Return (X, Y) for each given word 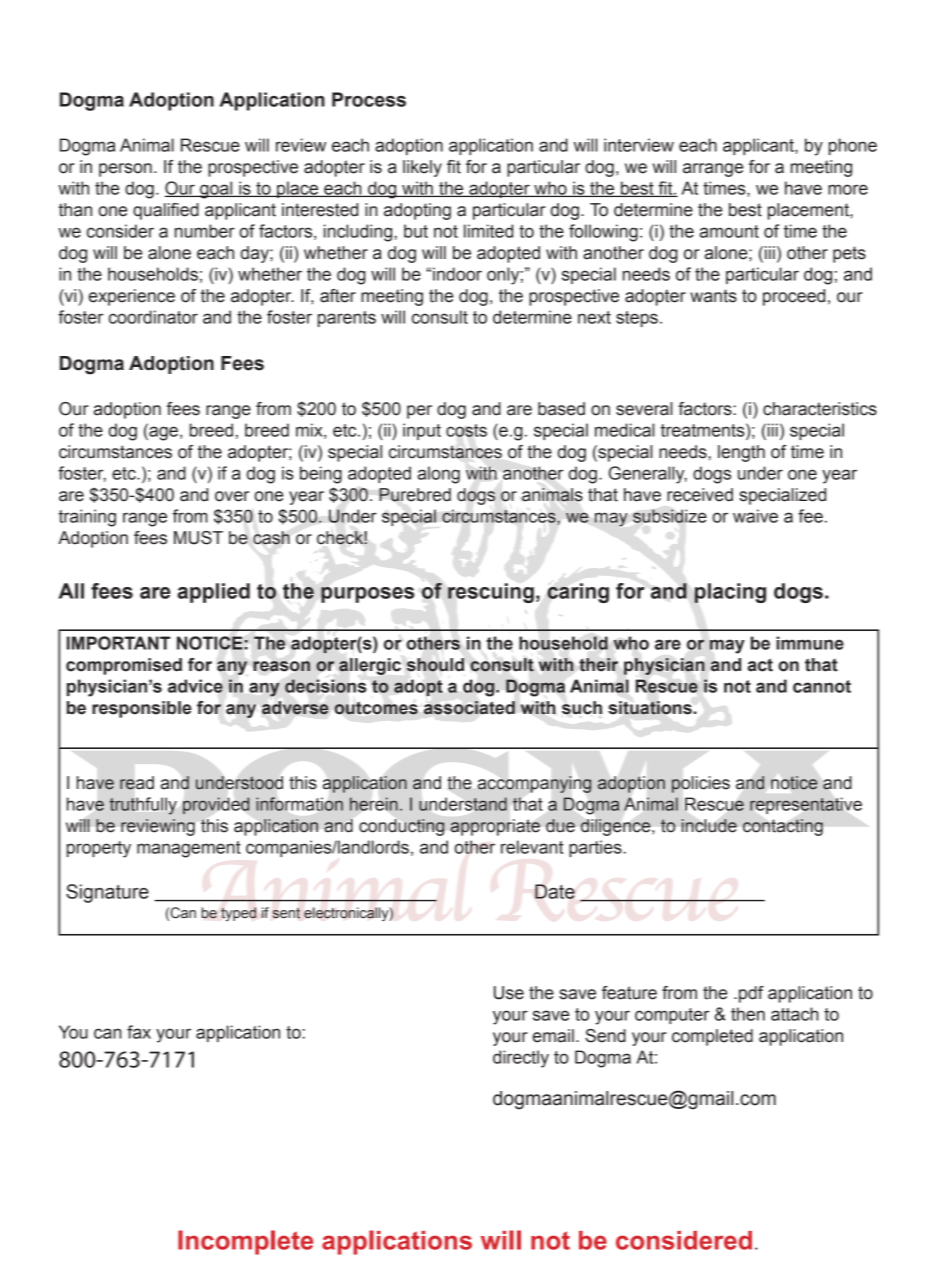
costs (466, 430)
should (435, 665)
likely (422, 168)
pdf (751, 994)
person (125, 170)
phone (853, 146)
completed (712, 1037)
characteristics (820, 409)
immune (810, 643)
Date (555, 891)
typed (238, 914)
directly (521, 1059)
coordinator (153, 317)
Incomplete (245, 1242)
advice (195, 686)
